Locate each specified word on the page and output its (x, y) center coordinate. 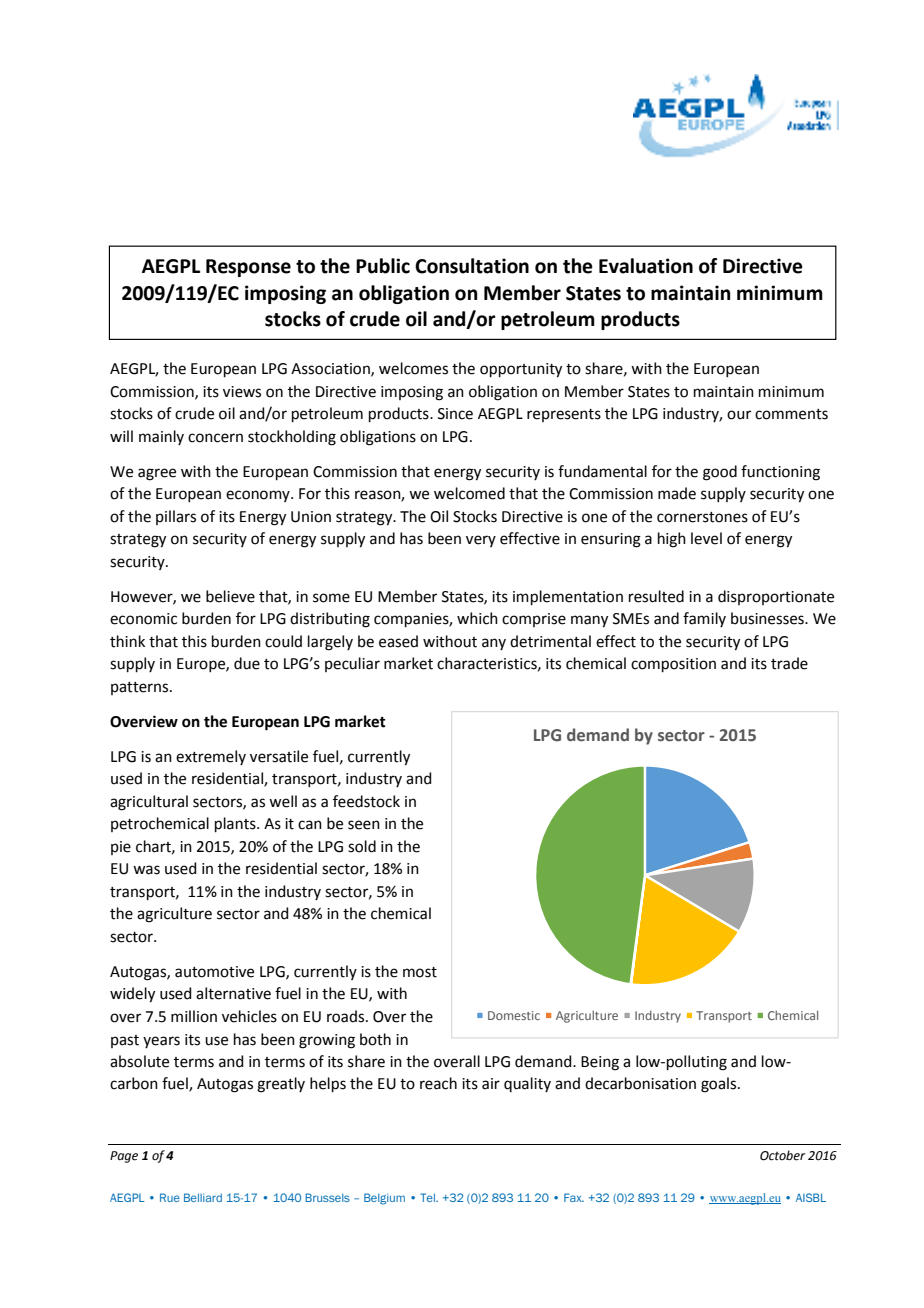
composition (673, 665)
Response (248, 268)
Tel (428, 1197)
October (782, 1155)
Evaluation (646, 266)
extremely (211, 757)
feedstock (366, 801)
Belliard (203, 1197)
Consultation (472, 266)
